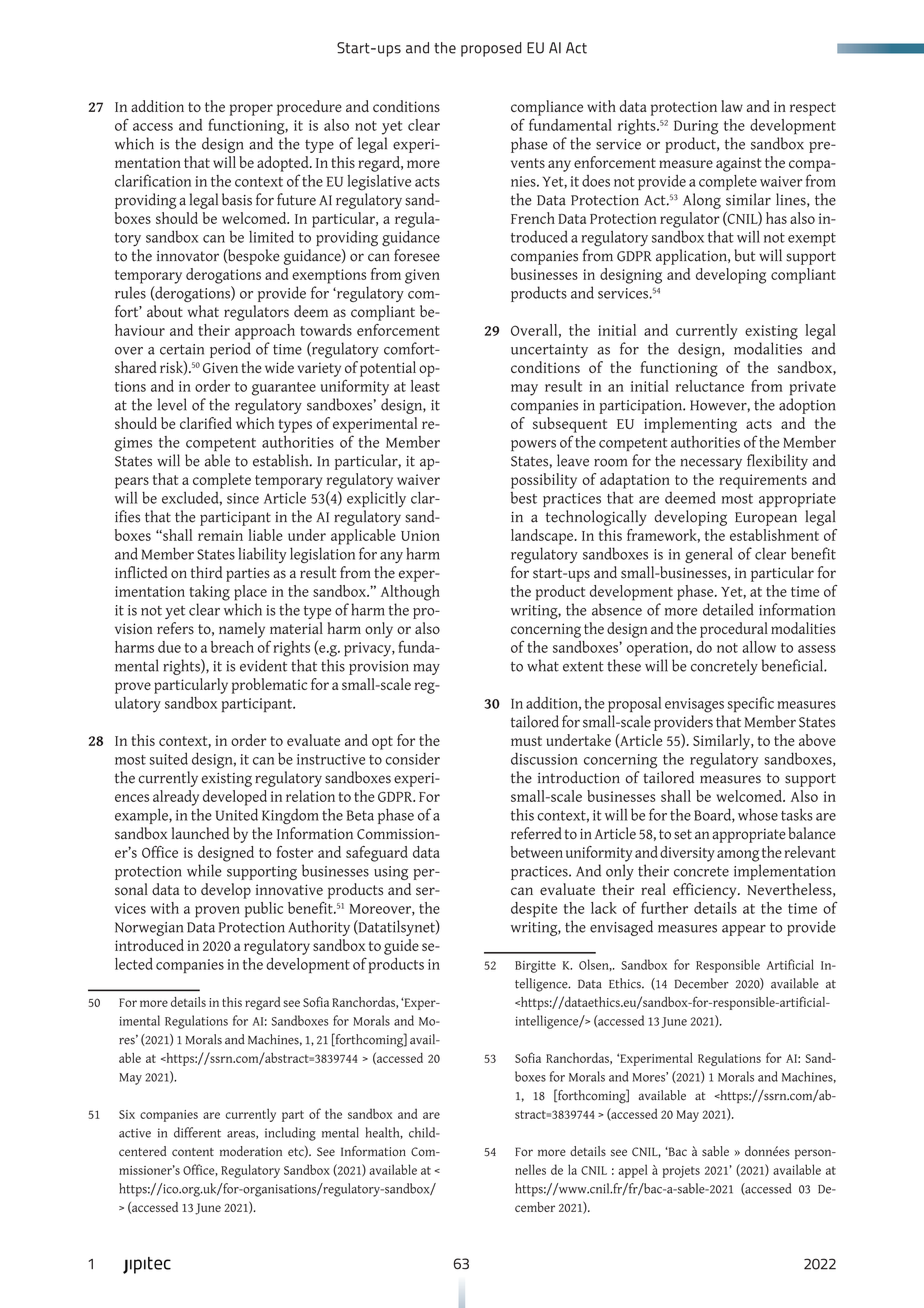  Describe the element at coordinates (491, 49) in the page. I see `proposed` at that location.
